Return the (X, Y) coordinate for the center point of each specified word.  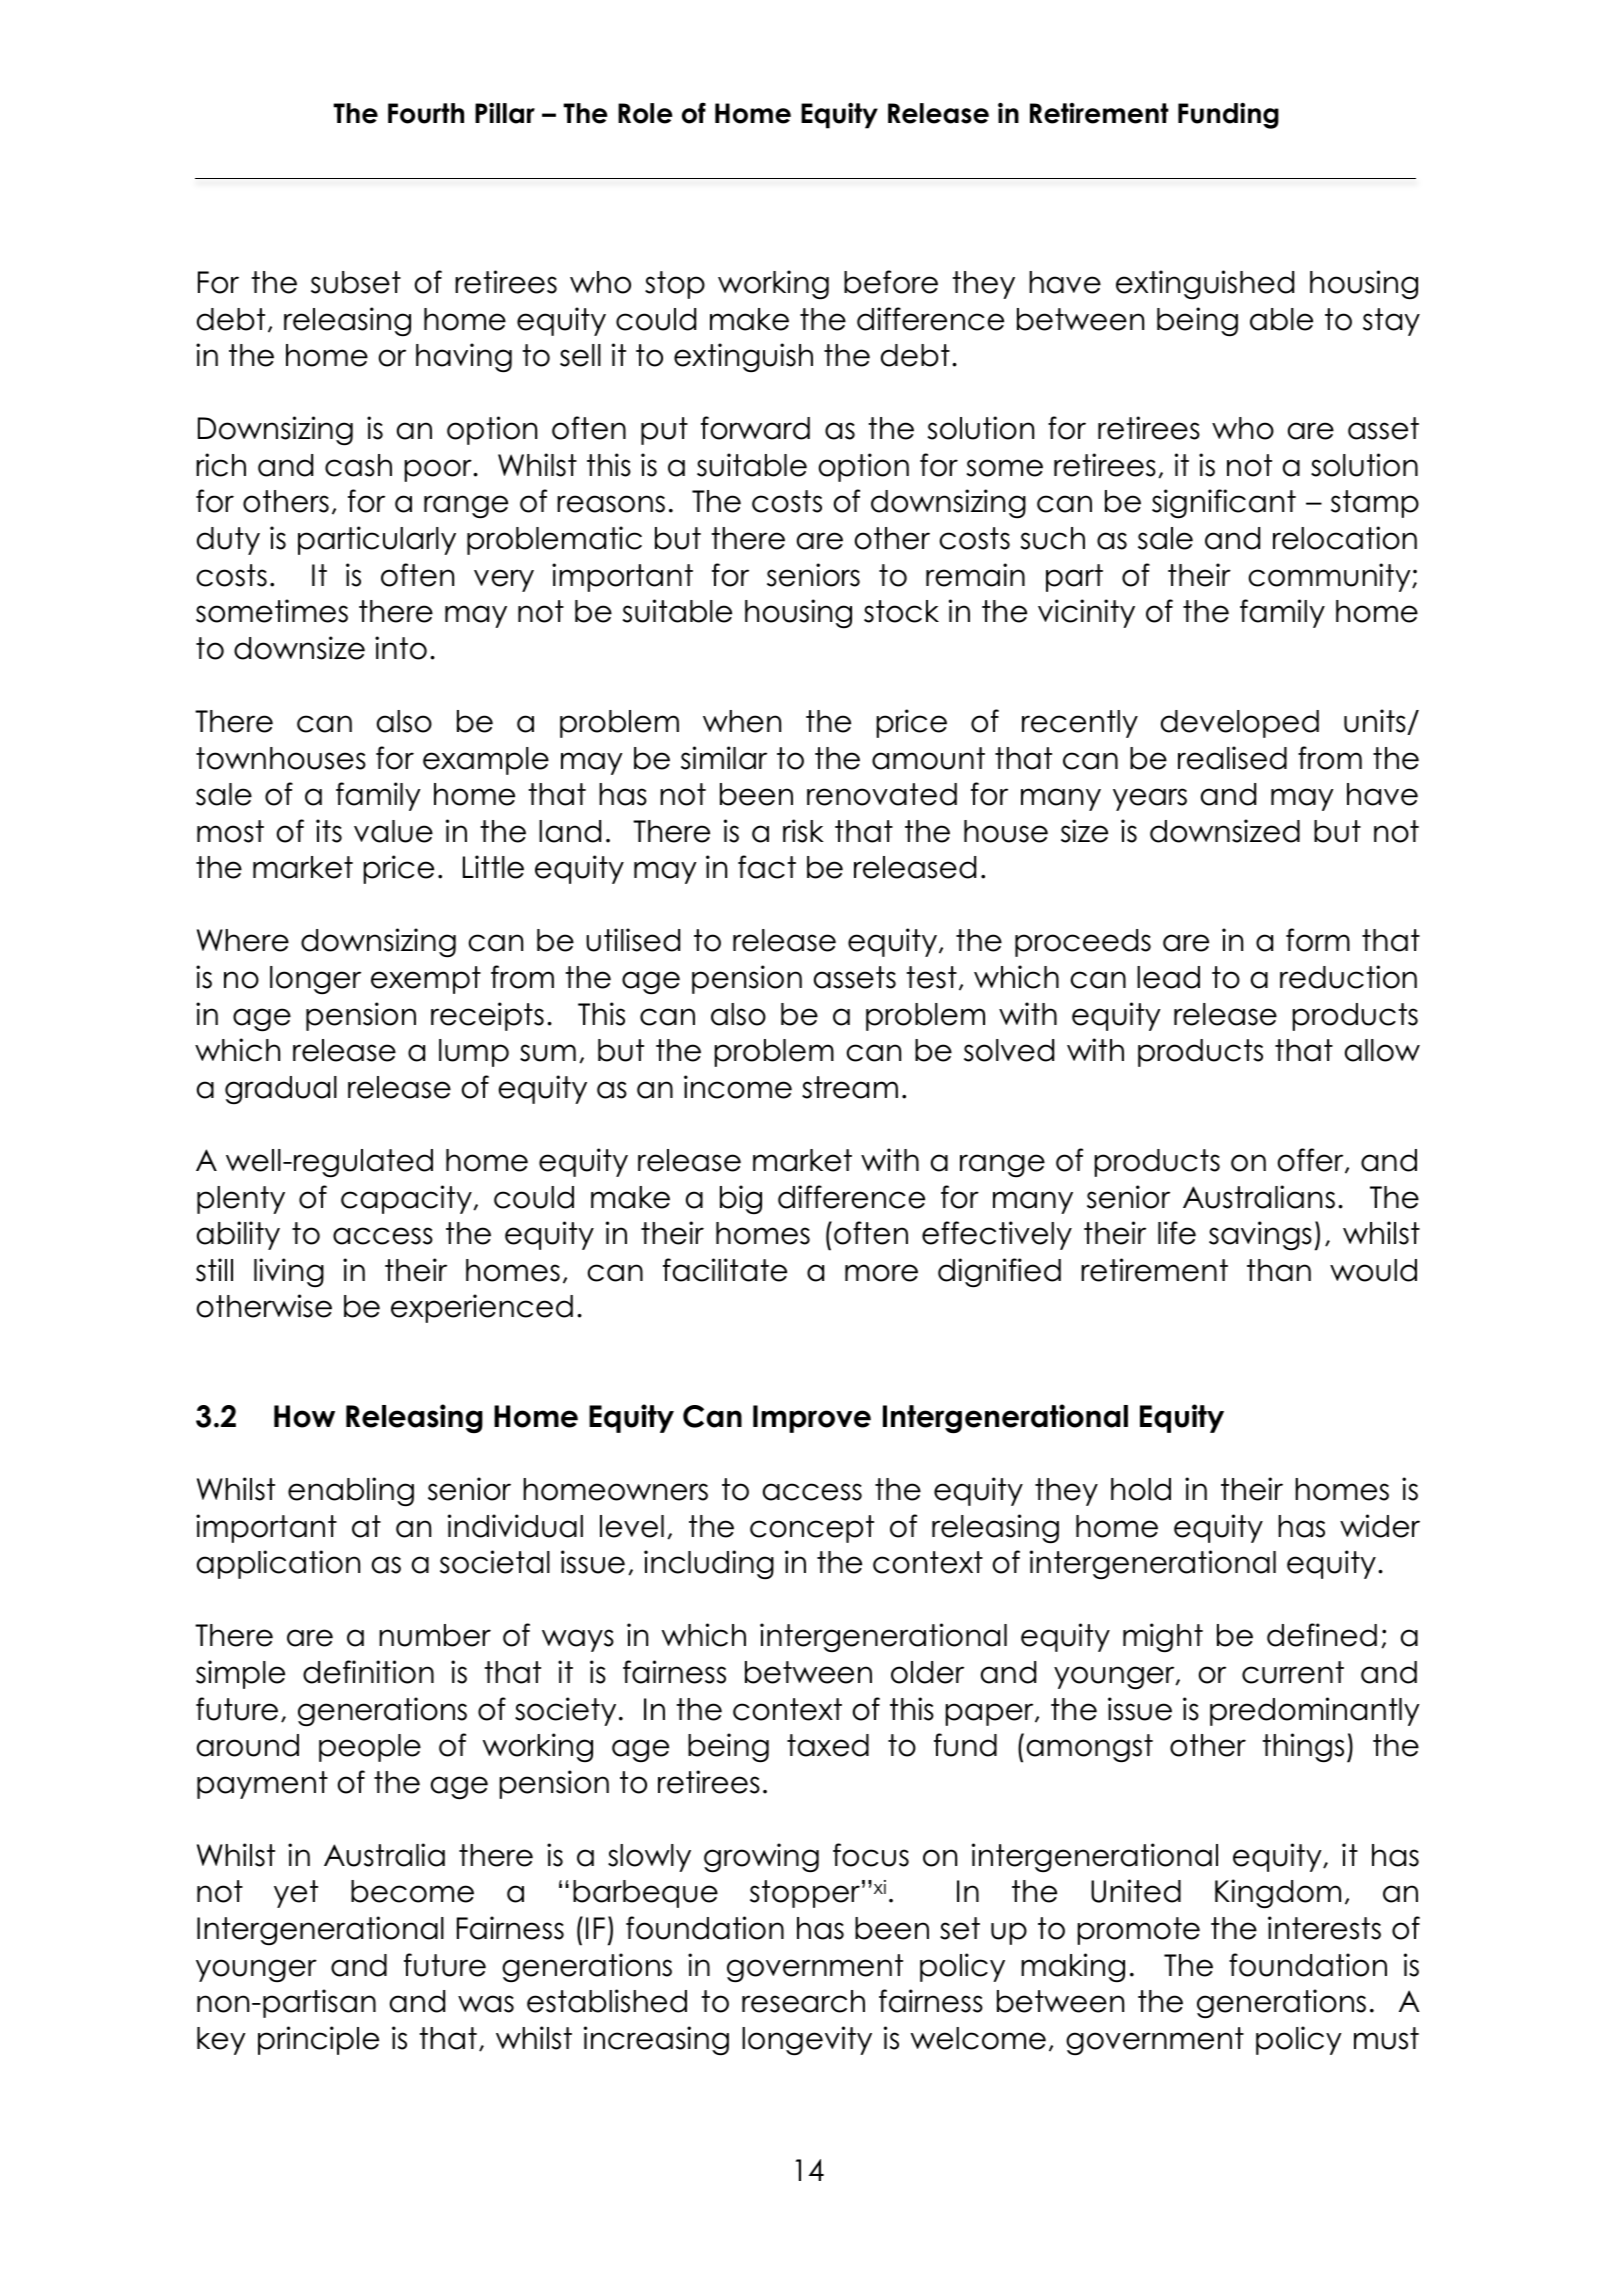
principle (318, 2040)
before (891, 282)
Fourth (426, 113)
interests (1324, 1928)
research (803, 2001)
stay (1391, 322)
